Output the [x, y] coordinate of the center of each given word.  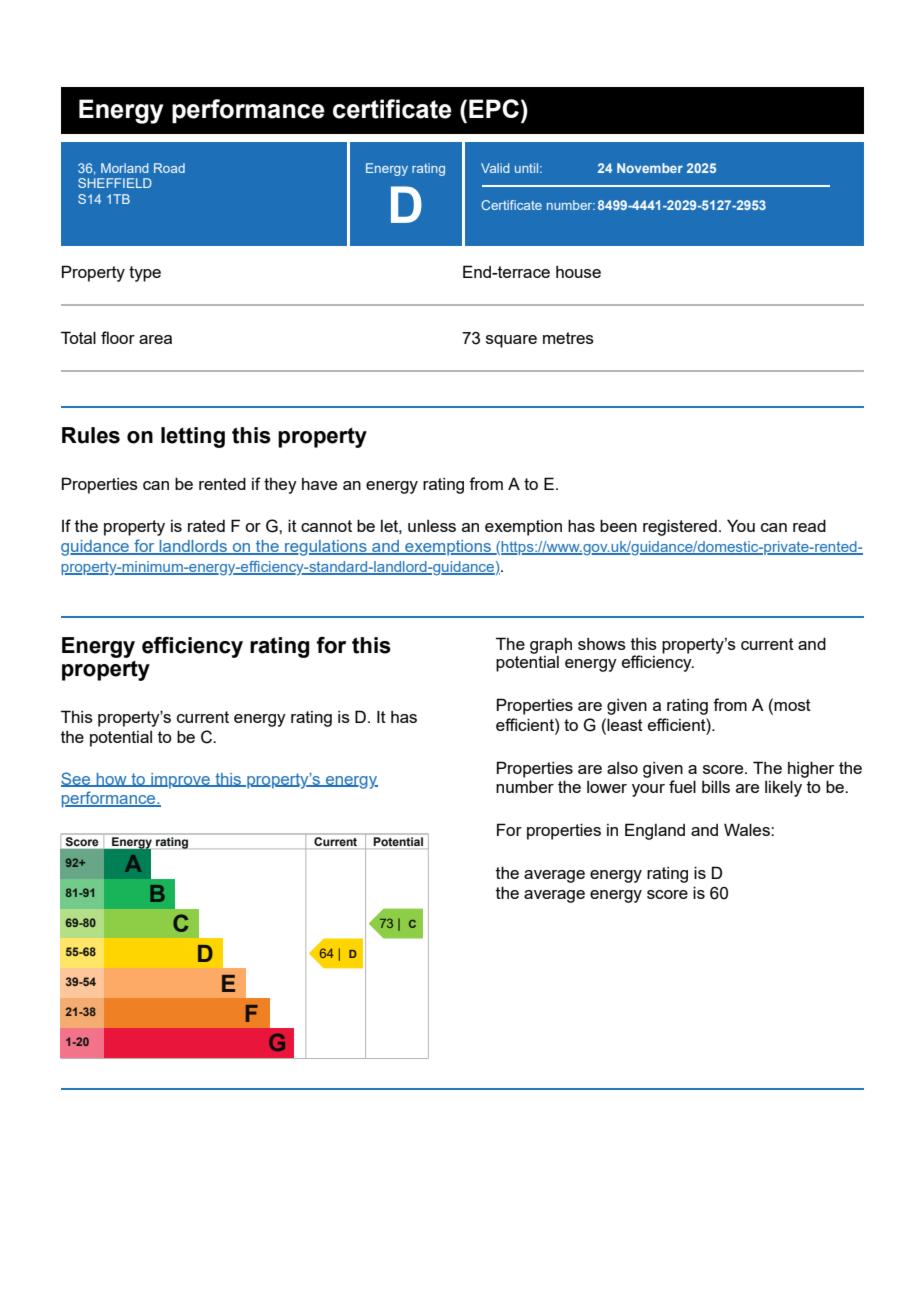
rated [206, 526]
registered [680, 527]
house [578, 272]
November [650, 168]
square [511, 341]
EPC [494, 108]
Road [169, 168]
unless [432, 526]
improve [180, 781]
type [145, 274]
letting [193, 437]
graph [551, 645]
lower [607, 787]
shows [602, 644]
